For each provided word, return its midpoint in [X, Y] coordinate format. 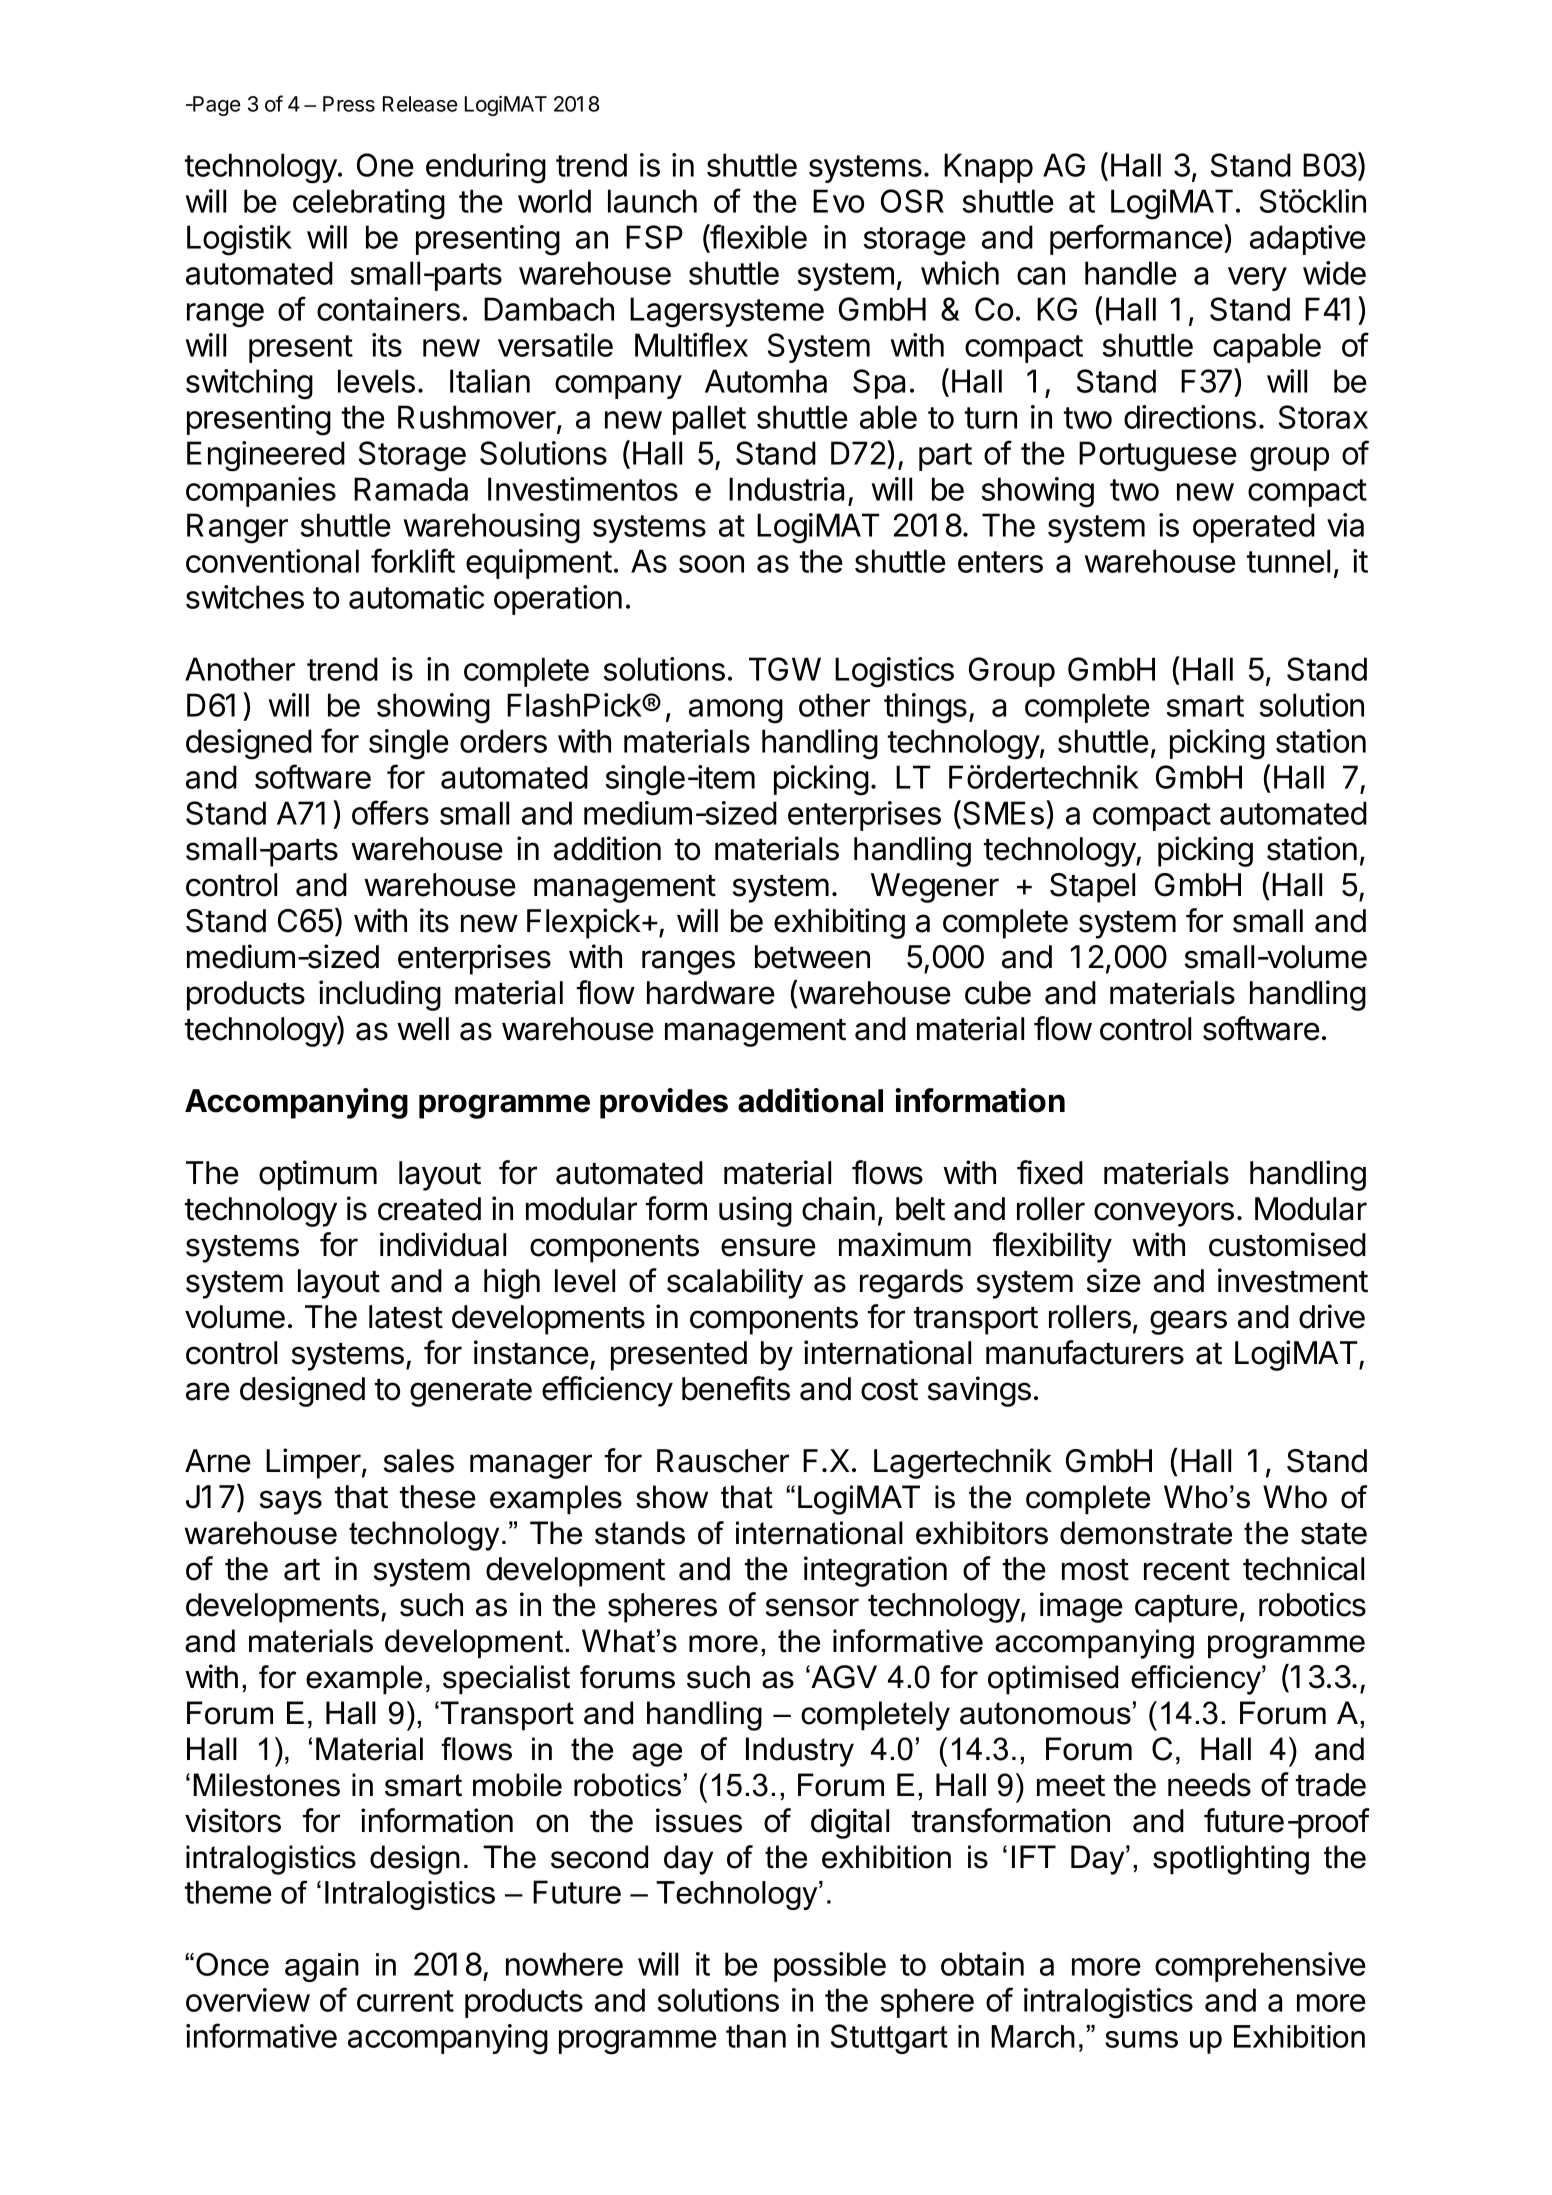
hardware [711, 993]
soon [711, 564]
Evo [838, 201]
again [322, 1967]
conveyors [1164, 1214]
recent [1187, 1570]
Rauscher [723, 1461]
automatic [416, 597]
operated [1254, 528]
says [291, 1502]
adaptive [1307, 240]
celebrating [369, 204]
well [423, 1029]
